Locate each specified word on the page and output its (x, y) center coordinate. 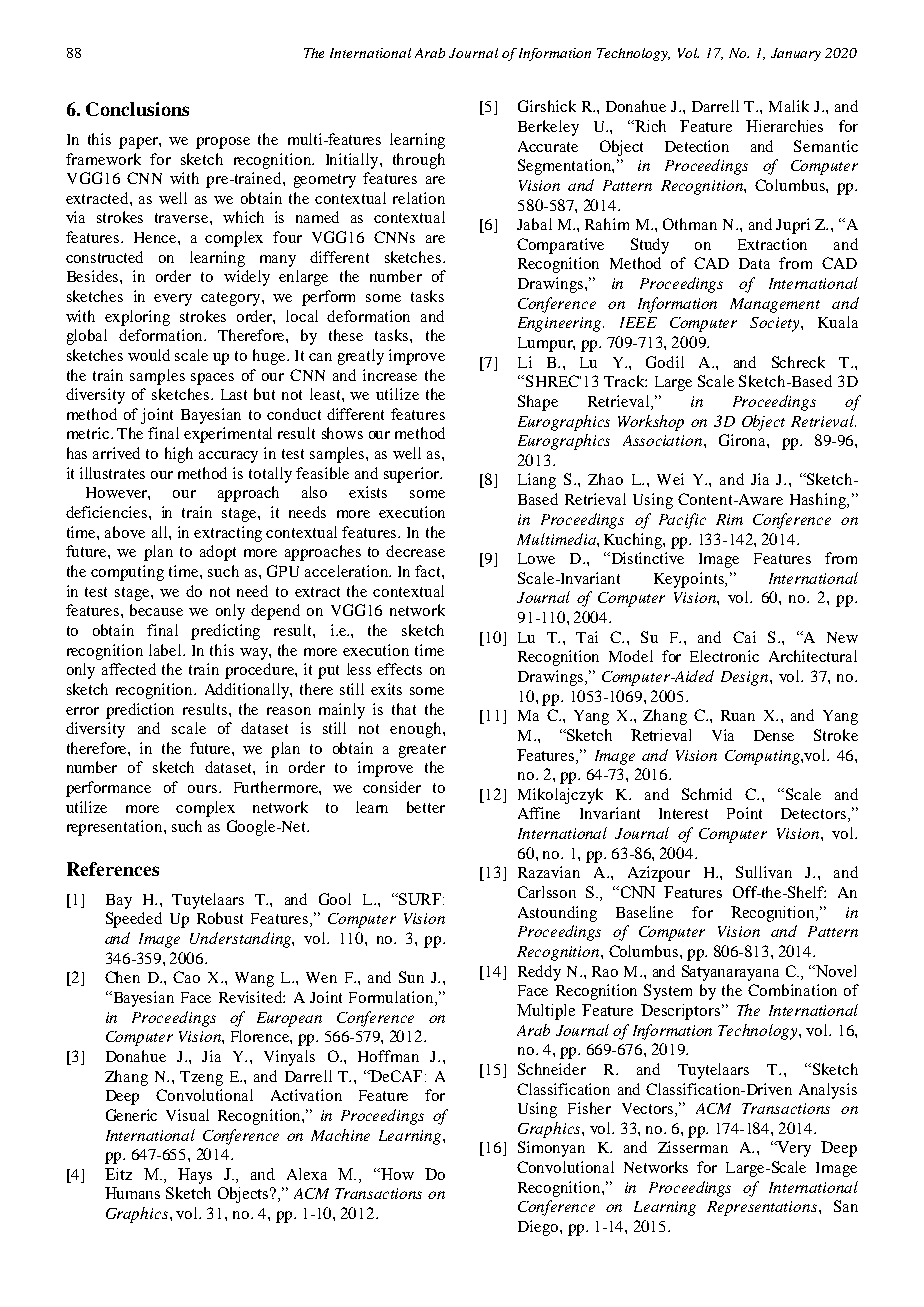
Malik (789, 106)
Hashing (819, 501)
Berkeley (548, 128)
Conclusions (137, 109)
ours (202, 789)
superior (412, 475)
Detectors (813, 813)
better (426, 807)
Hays (195, 1176)
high (179, 455)
